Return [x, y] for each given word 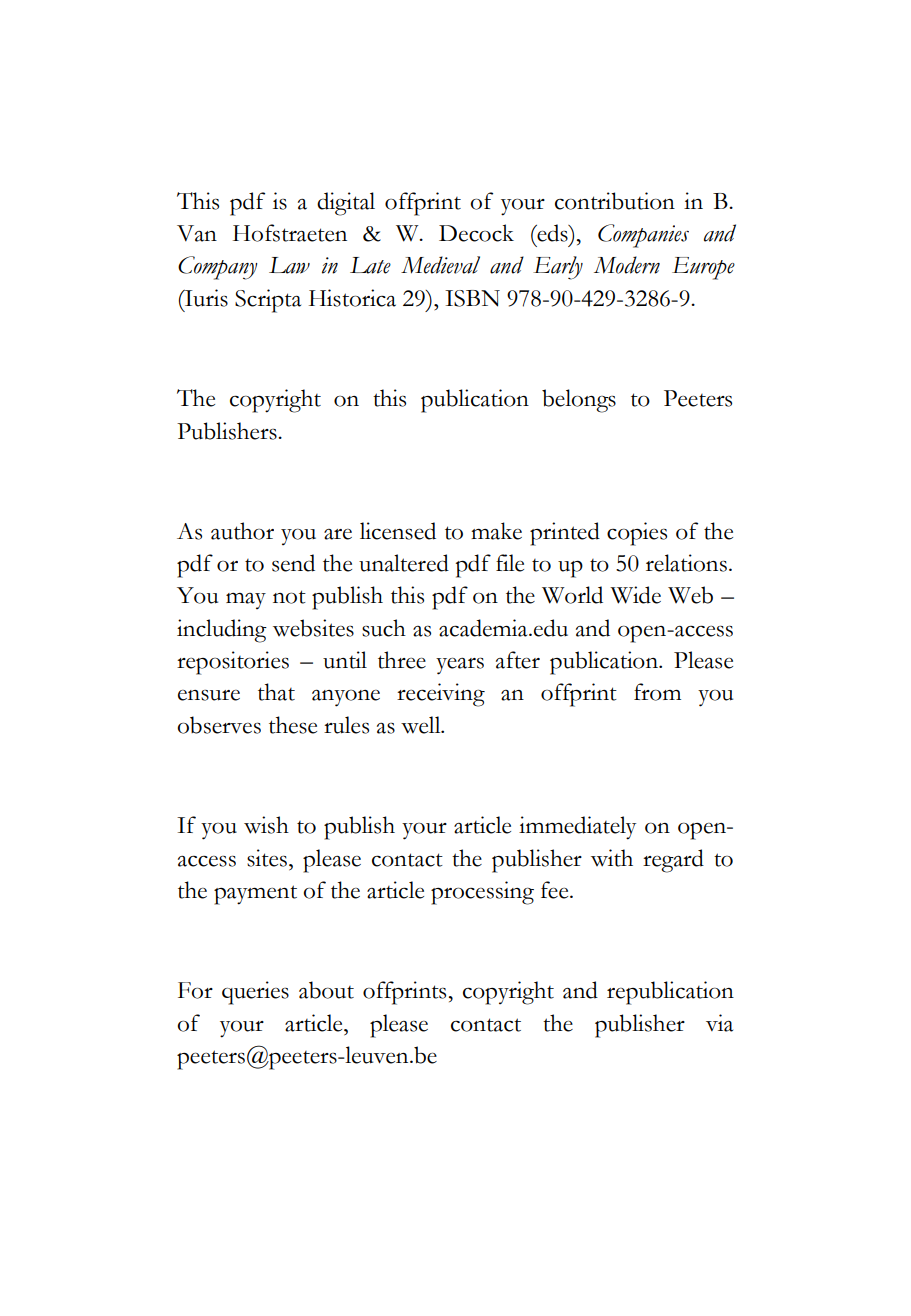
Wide [635, 595]
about [326, 990]
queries [255, 993]
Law [289, 265]
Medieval [440, 265]
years [460, 666]
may [246, 601]
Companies [643, 236]
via [719, 1023]
